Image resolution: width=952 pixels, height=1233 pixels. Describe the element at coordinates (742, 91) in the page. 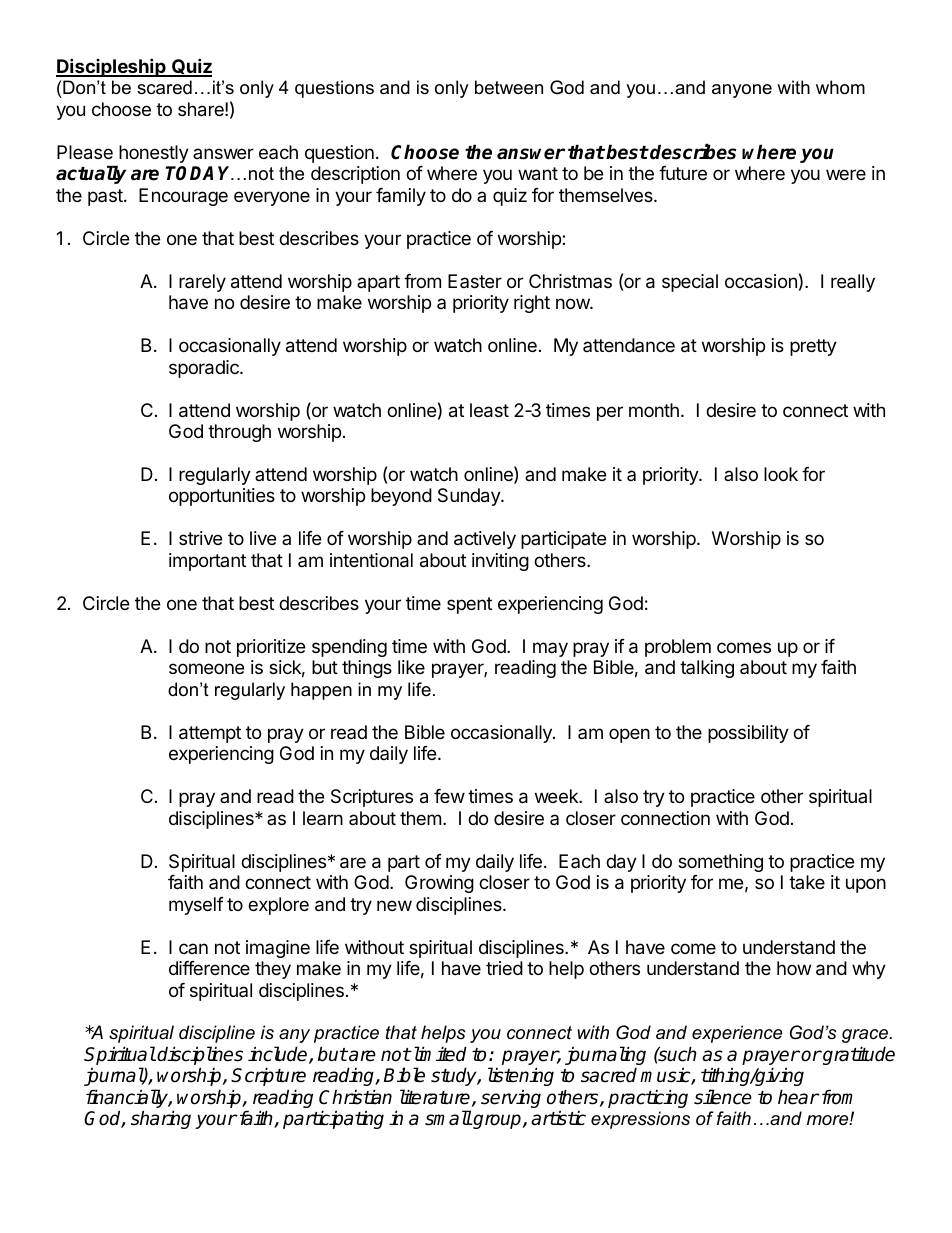

I see `anyone` at that location.
